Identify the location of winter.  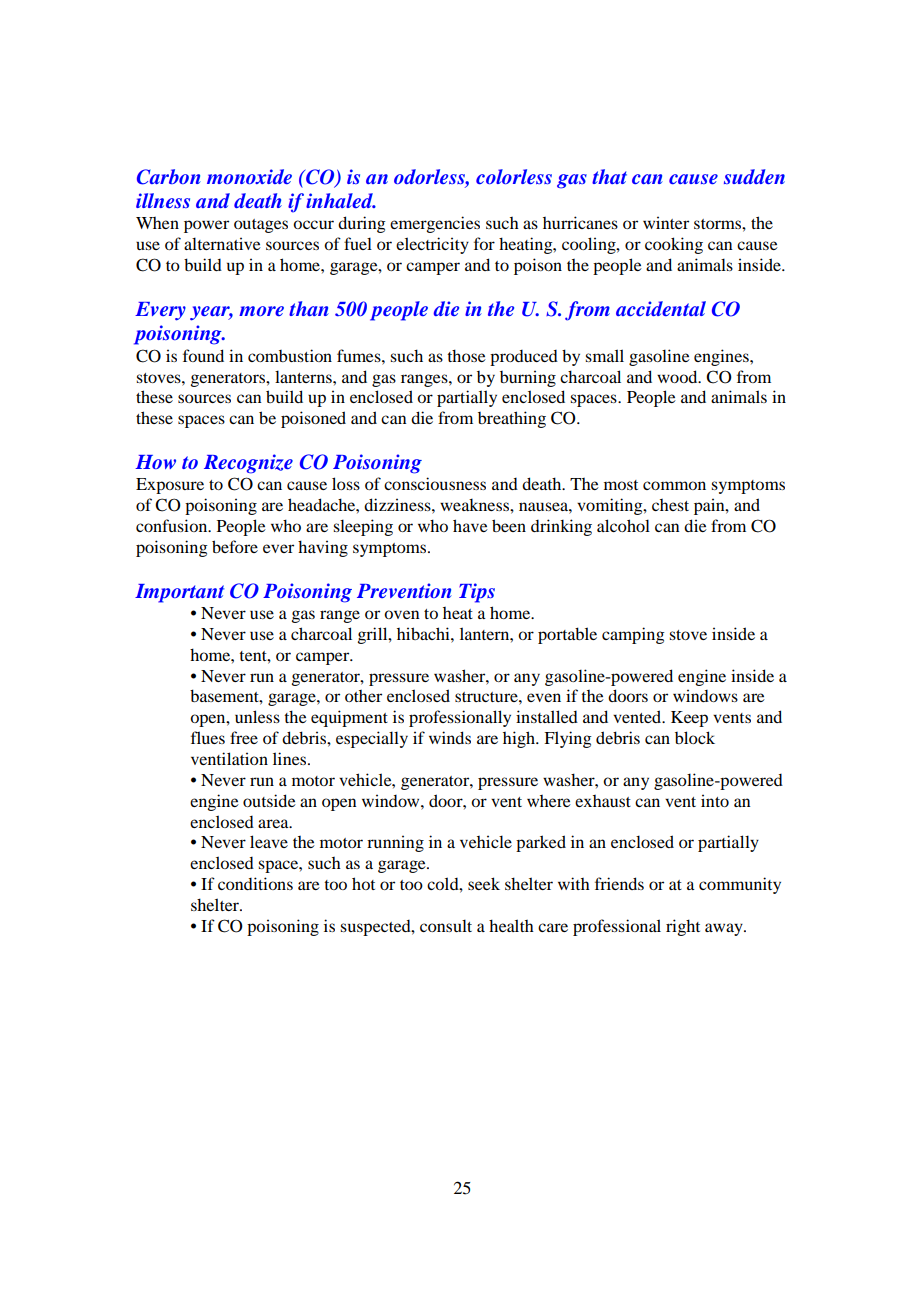
(666, 222).
